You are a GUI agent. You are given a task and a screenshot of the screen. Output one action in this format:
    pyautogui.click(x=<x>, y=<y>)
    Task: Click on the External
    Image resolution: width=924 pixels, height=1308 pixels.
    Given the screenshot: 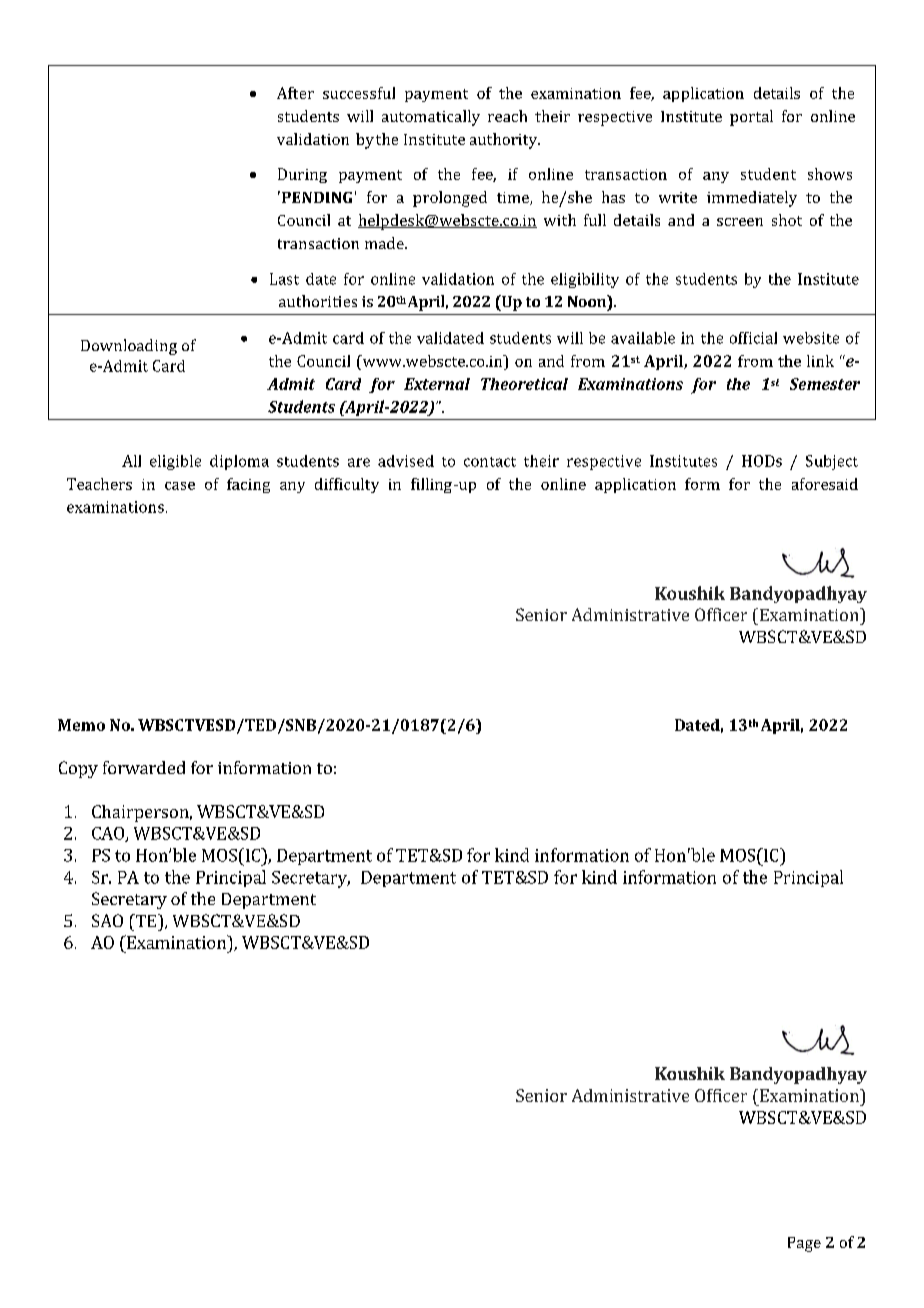 What is the action you would take?
    pyautogui.click(x=437, y=384)
